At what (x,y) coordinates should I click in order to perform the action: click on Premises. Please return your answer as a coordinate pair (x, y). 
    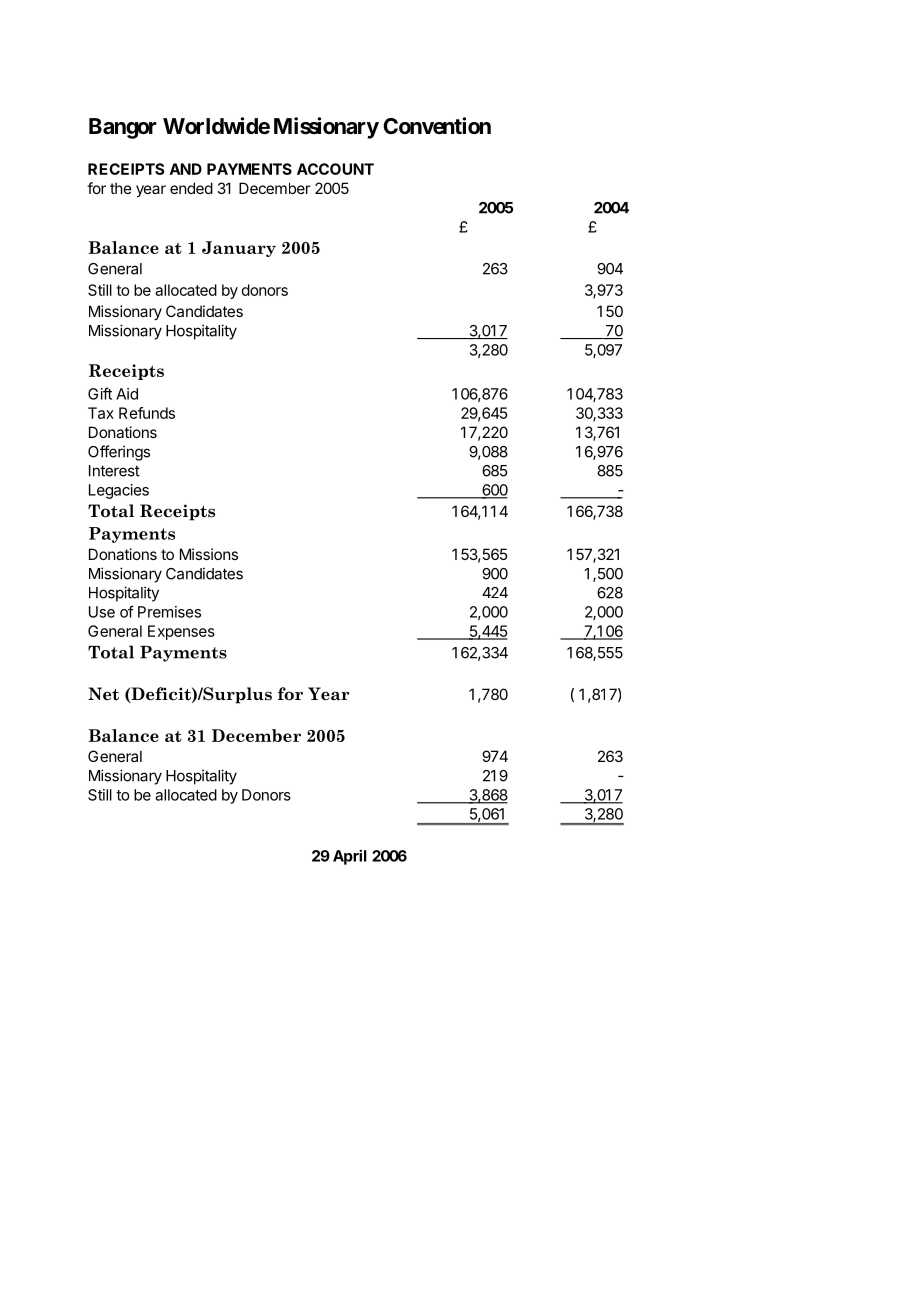
    Looking at the image, I should click on (169, 612).
